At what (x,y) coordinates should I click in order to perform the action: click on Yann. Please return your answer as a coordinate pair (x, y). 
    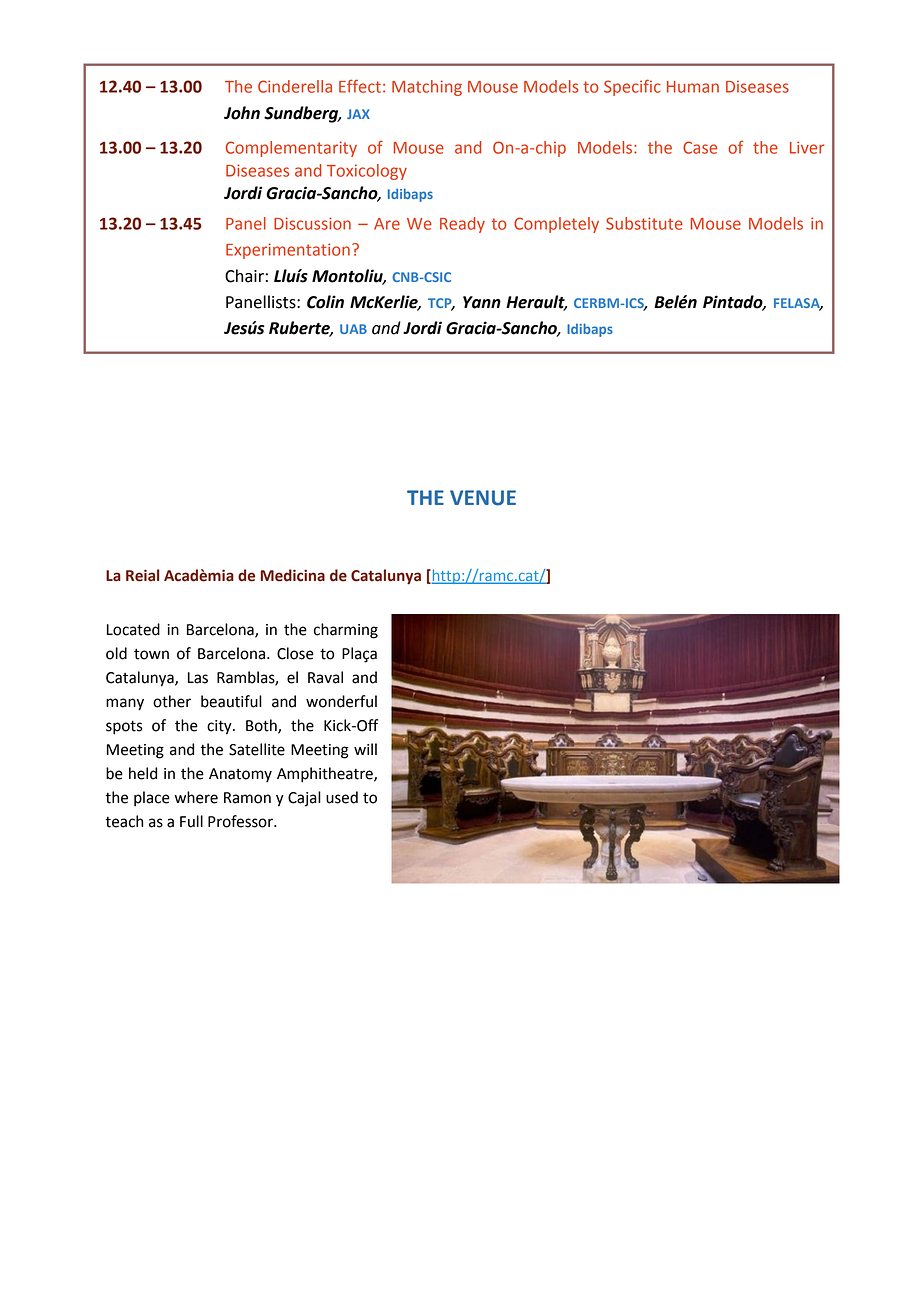
    Looking at the image, I should click on (482, 302).
